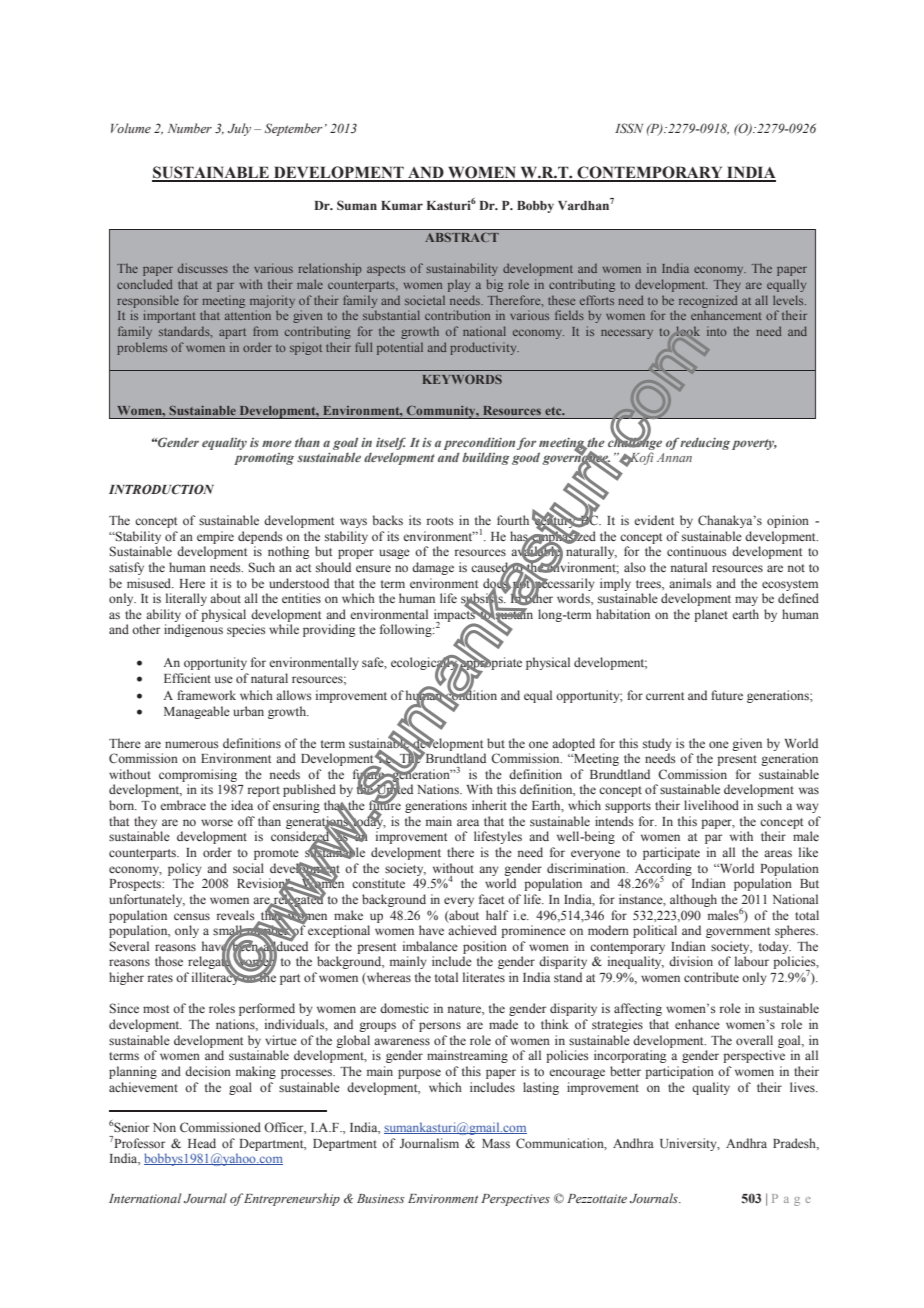 The height and width of the image is (1308, 924). I want to click on Mass, so click(496, 1143).
